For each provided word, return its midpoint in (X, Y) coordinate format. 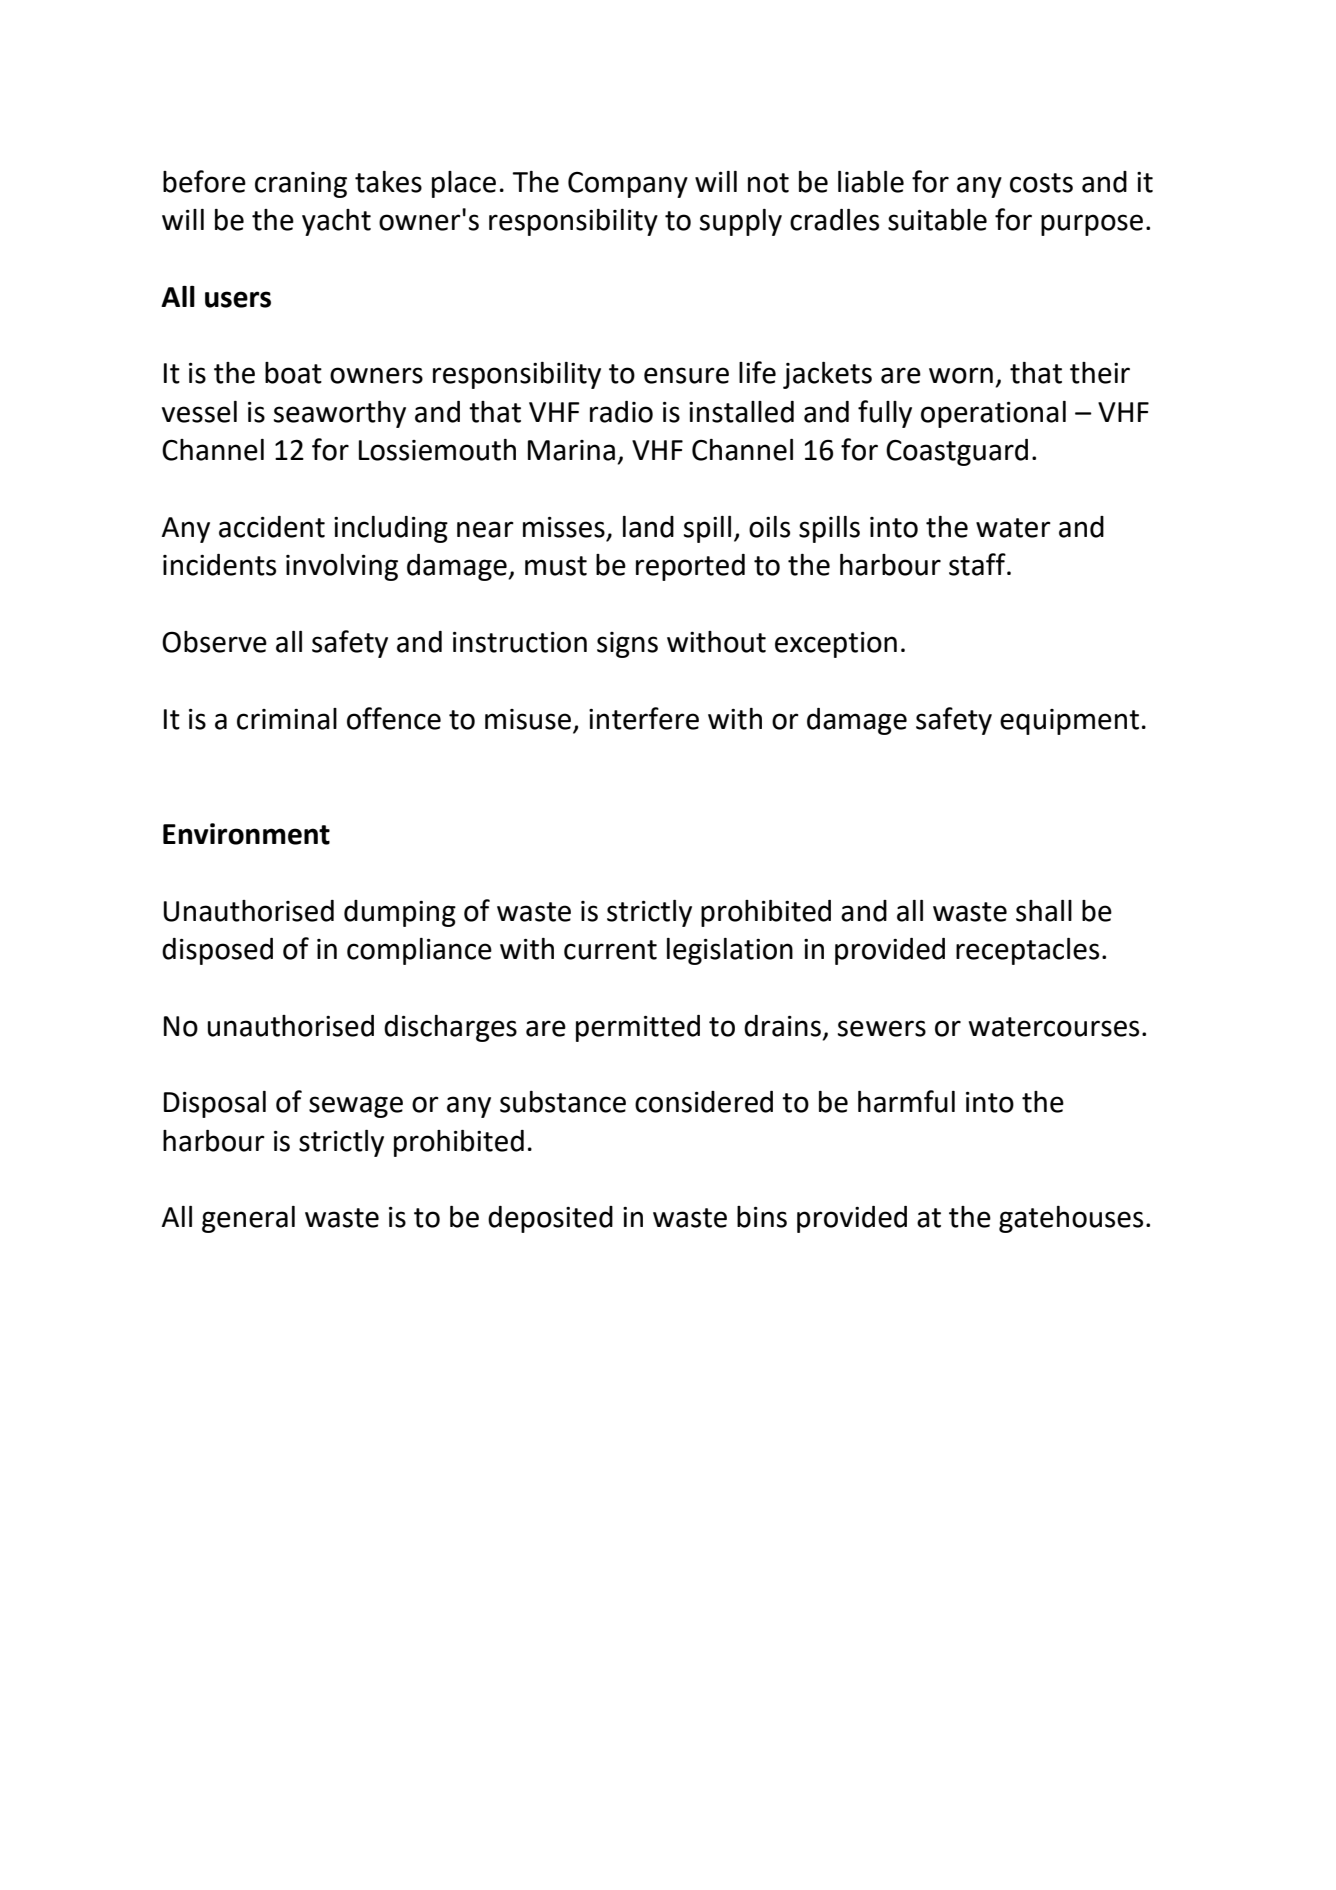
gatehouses (1071, 1219)
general (248, 1219)
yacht (336, 222)
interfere (644, 718)
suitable (937, 220)
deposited (550, 1219)
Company (628, 185)
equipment (1069, 722)
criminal (287, 719)
